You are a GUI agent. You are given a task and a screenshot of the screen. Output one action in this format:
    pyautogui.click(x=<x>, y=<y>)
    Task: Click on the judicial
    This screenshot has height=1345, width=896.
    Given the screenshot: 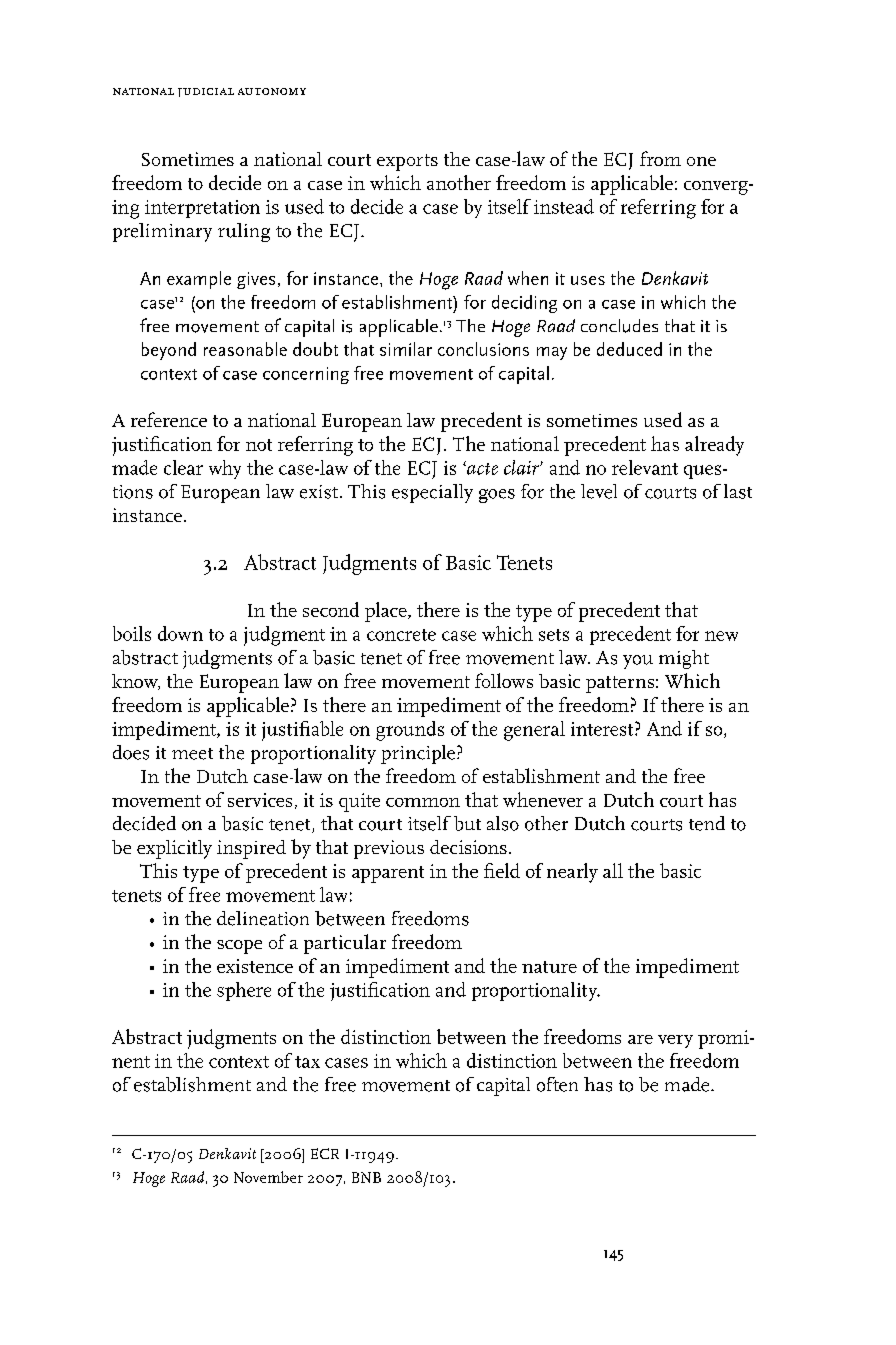 What is the action you would take?
    pyautogui.click(x=206, y=92)
